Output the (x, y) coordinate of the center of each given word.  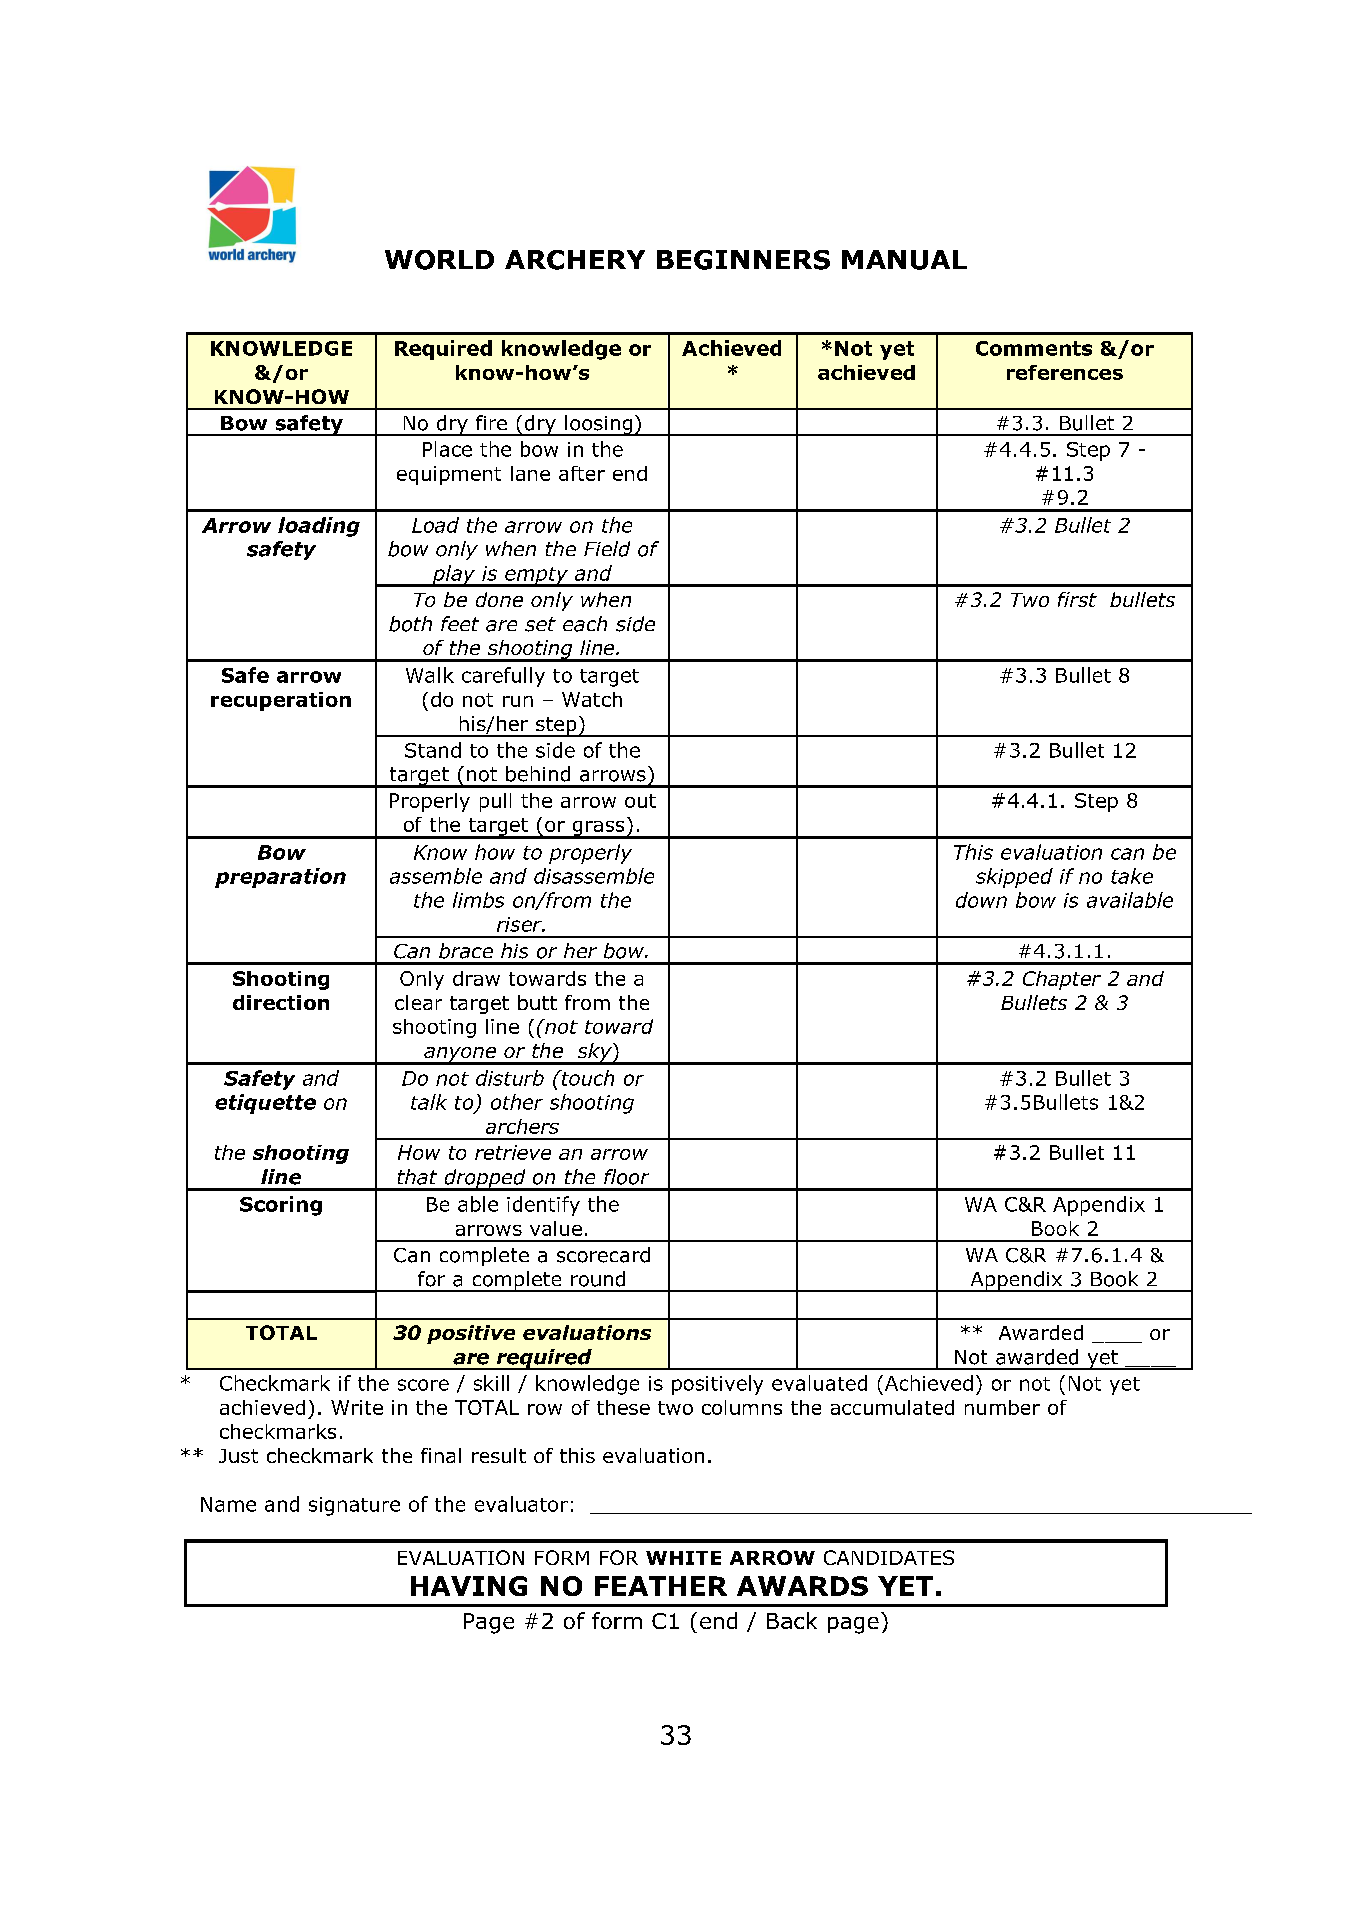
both (410, 624)
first (1077, 599)
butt (537, 1002)
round (598, 1279)
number (1002, 1407)
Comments (1034, 348)
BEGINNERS (743, 260)
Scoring (281, 1206)
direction (281, 1002)
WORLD (439, 260)
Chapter (1062, 980)
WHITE (683, 1558)
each (585, 624)
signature (354, 1506)
